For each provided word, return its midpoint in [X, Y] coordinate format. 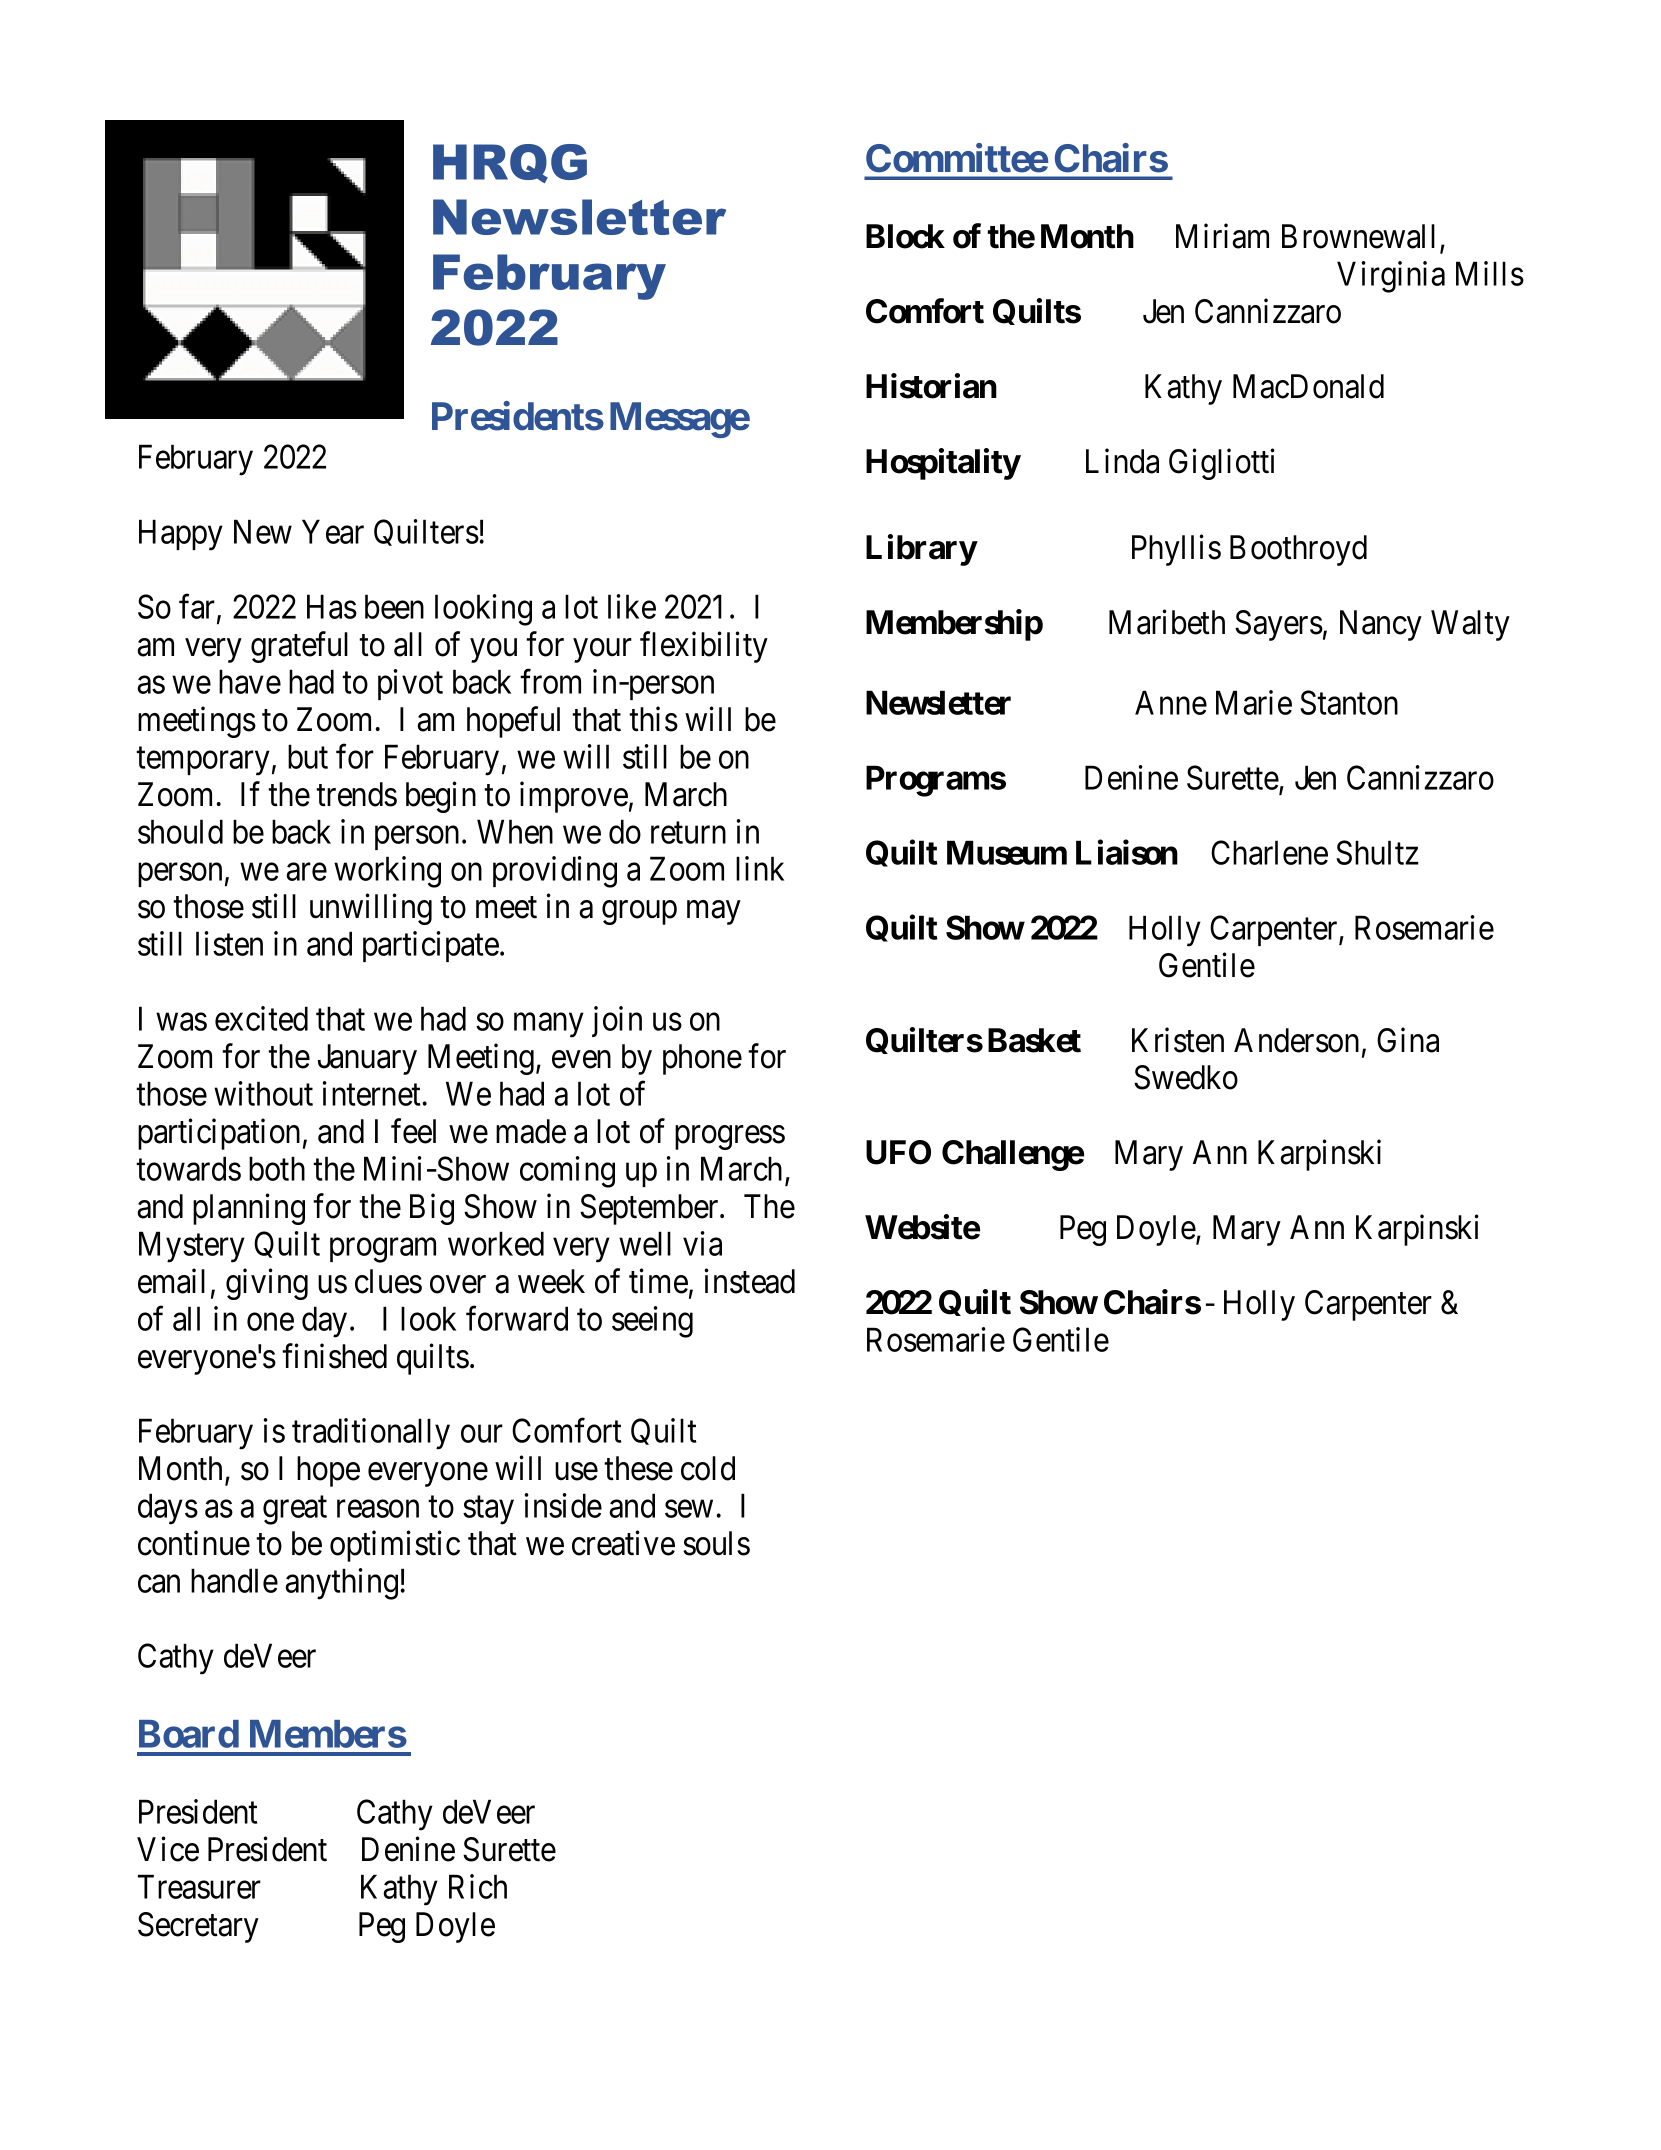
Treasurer [199, 1887]
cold [708, 1468]
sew [689, 1509]
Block [905, 236]
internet [373, 1093]
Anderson [1296, 1040]
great [295, 1511]
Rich [478, 1886]
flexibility [704, 647]
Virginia [1391, 277]
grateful [299, 647]
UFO [898, 1152]
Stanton [1349, 702]
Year [333, 532]
